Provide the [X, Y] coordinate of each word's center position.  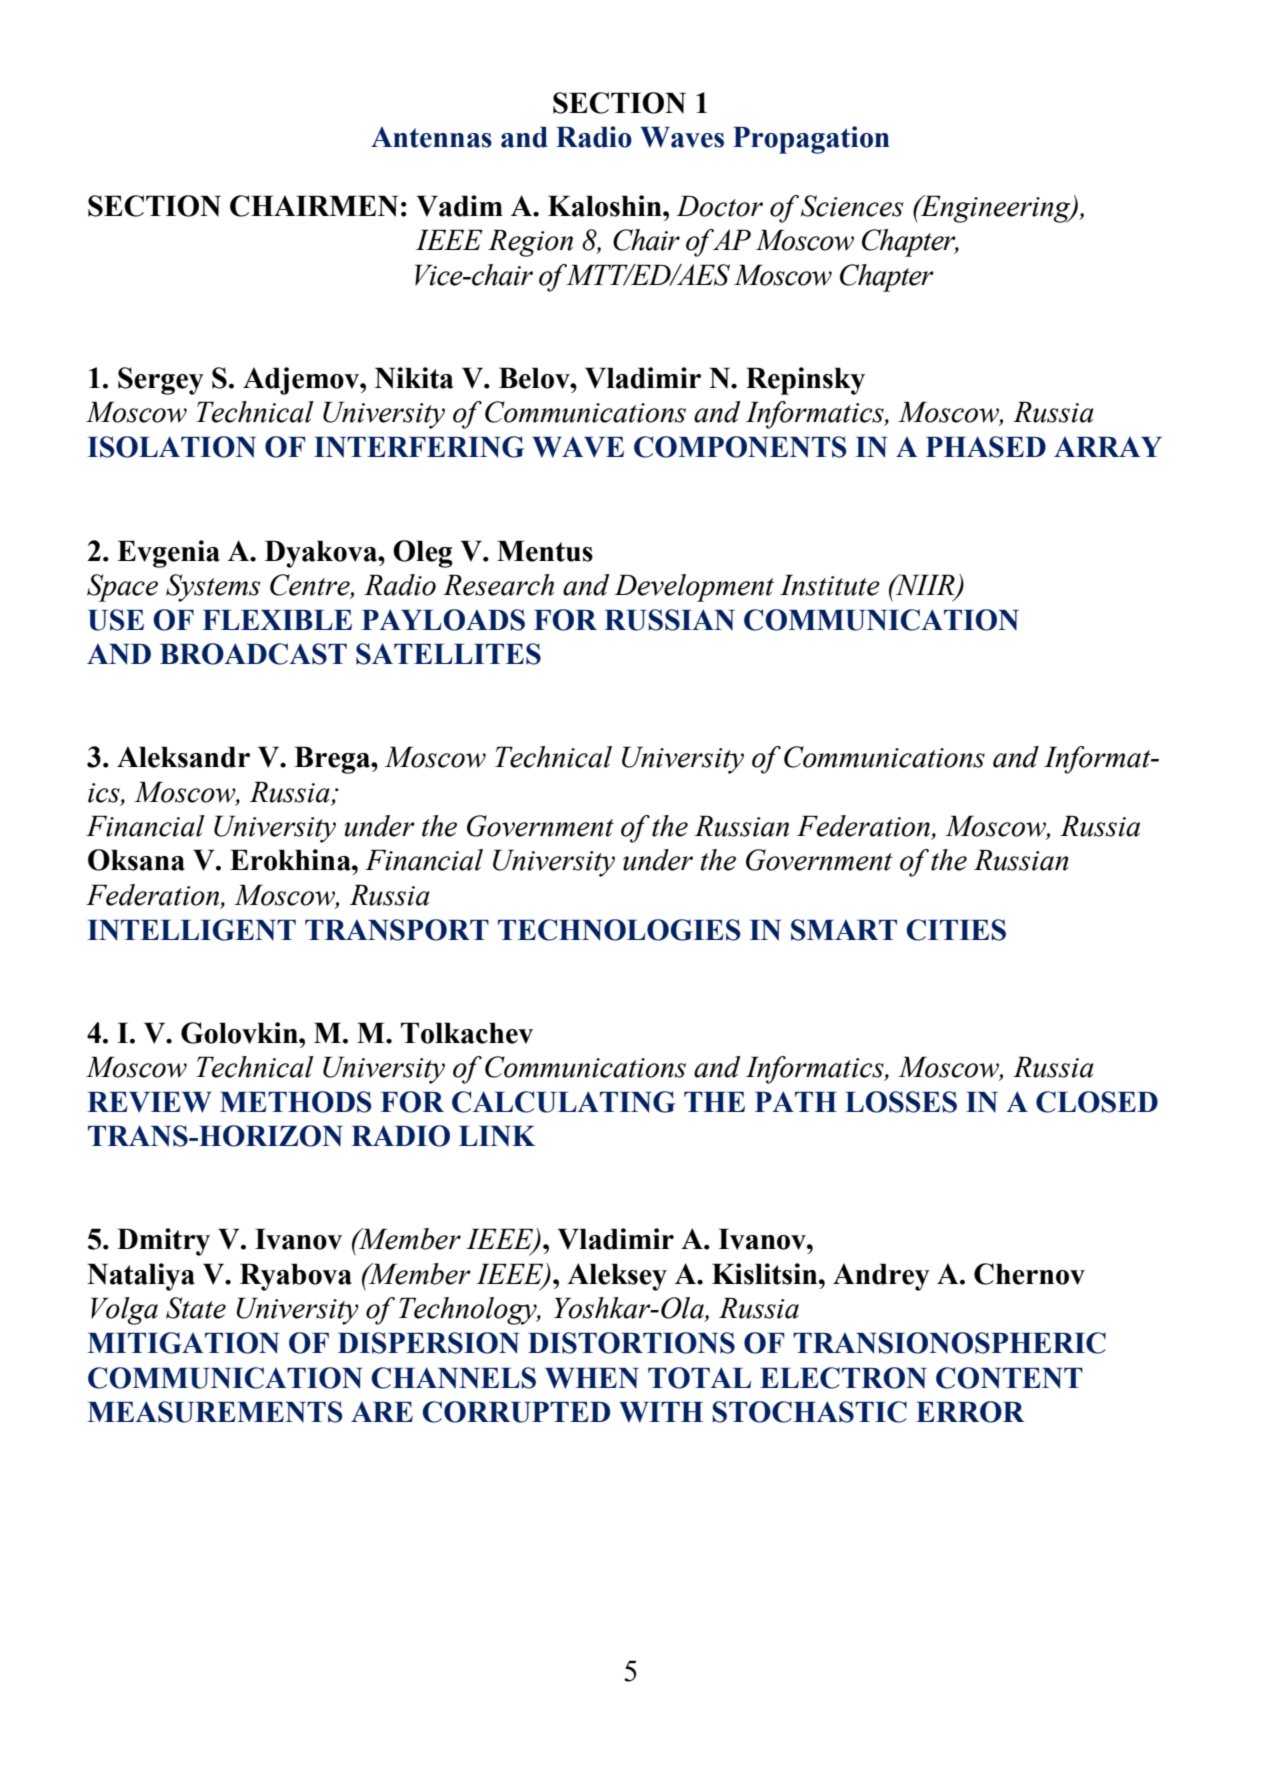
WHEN [592, 1378]
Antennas [431, 137]
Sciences [852, 206]
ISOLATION [172, 447]
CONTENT [1009, 1378]
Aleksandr [183, 757]
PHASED [986, 447]
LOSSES [901, 1102]
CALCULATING [563, 1102]
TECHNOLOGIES [619, 930]
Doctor [719, 206]
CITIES [956, 930]
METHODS [296, 1102]
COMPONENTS [740, 447]
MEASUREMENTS [215, 1412]
